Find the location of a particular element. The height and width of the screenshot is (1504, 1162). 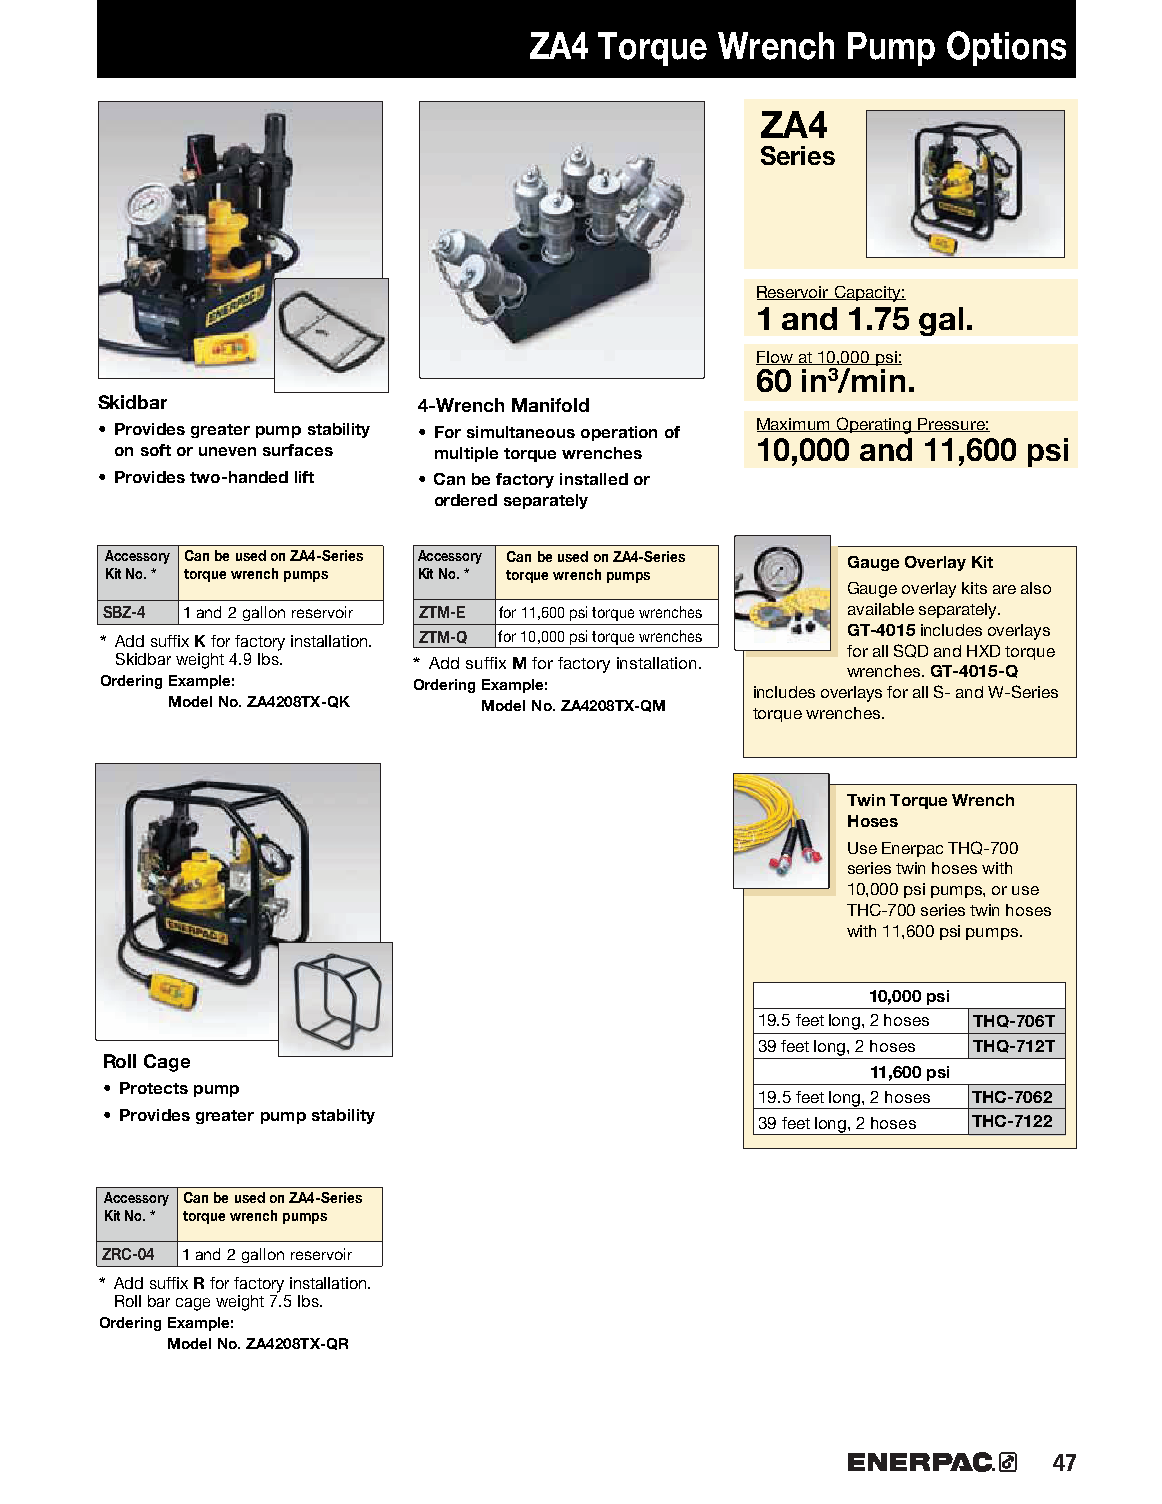

lift is located at coordinates (304, 477).
